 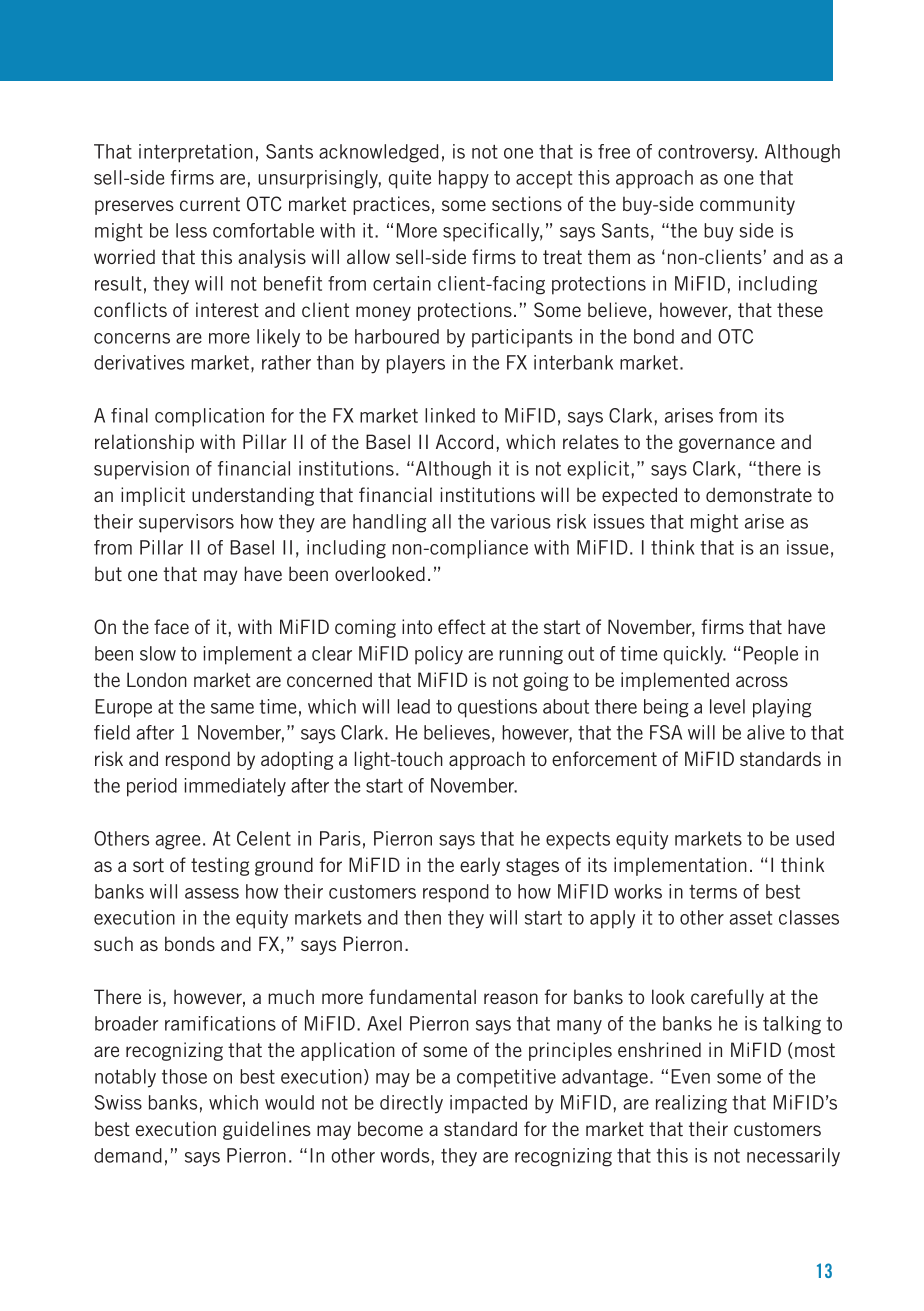 I want to click on happy, so click(x=464, y=179).
